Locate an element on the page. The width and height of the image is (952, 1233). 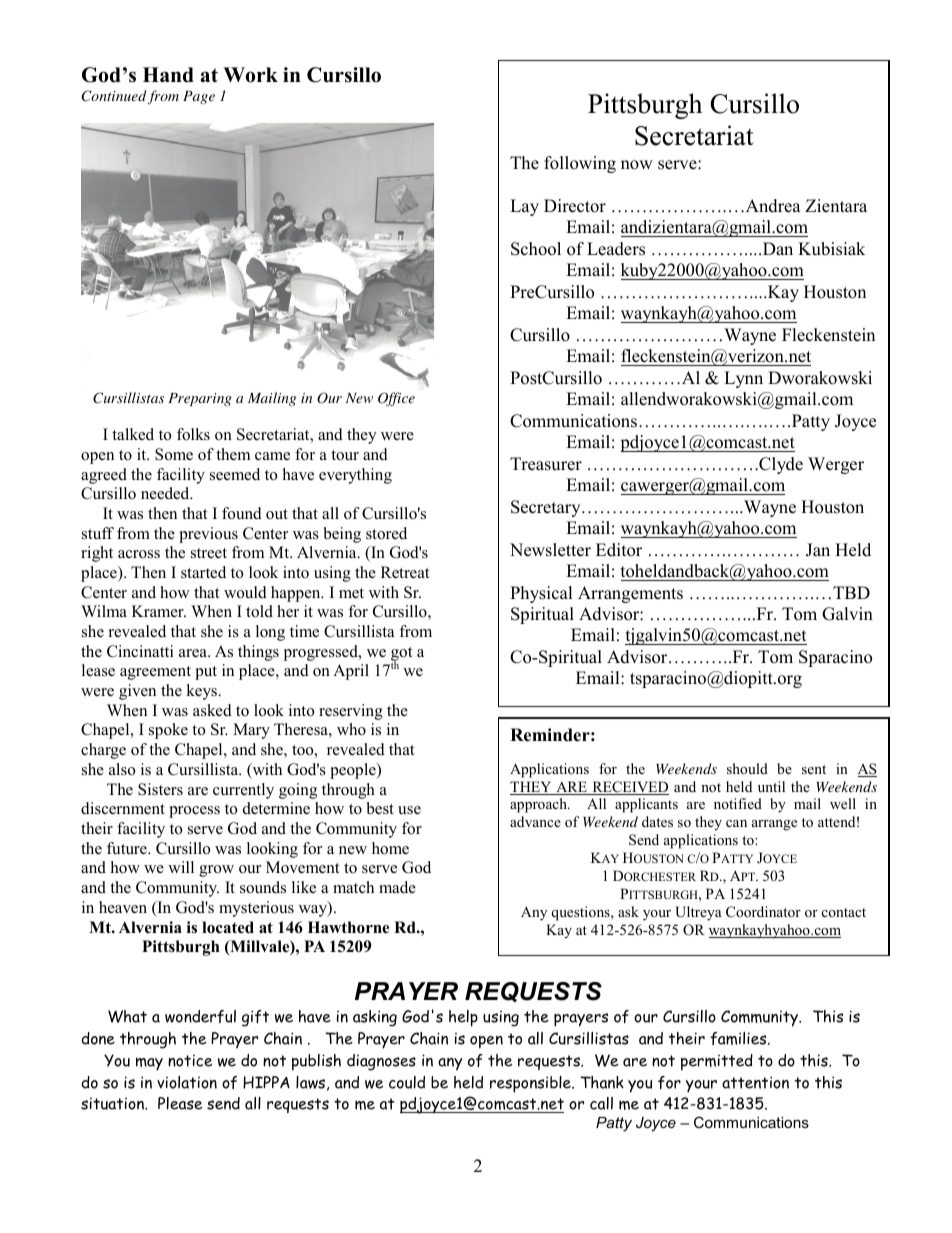
violation is located at coordinates (187, 1082).
